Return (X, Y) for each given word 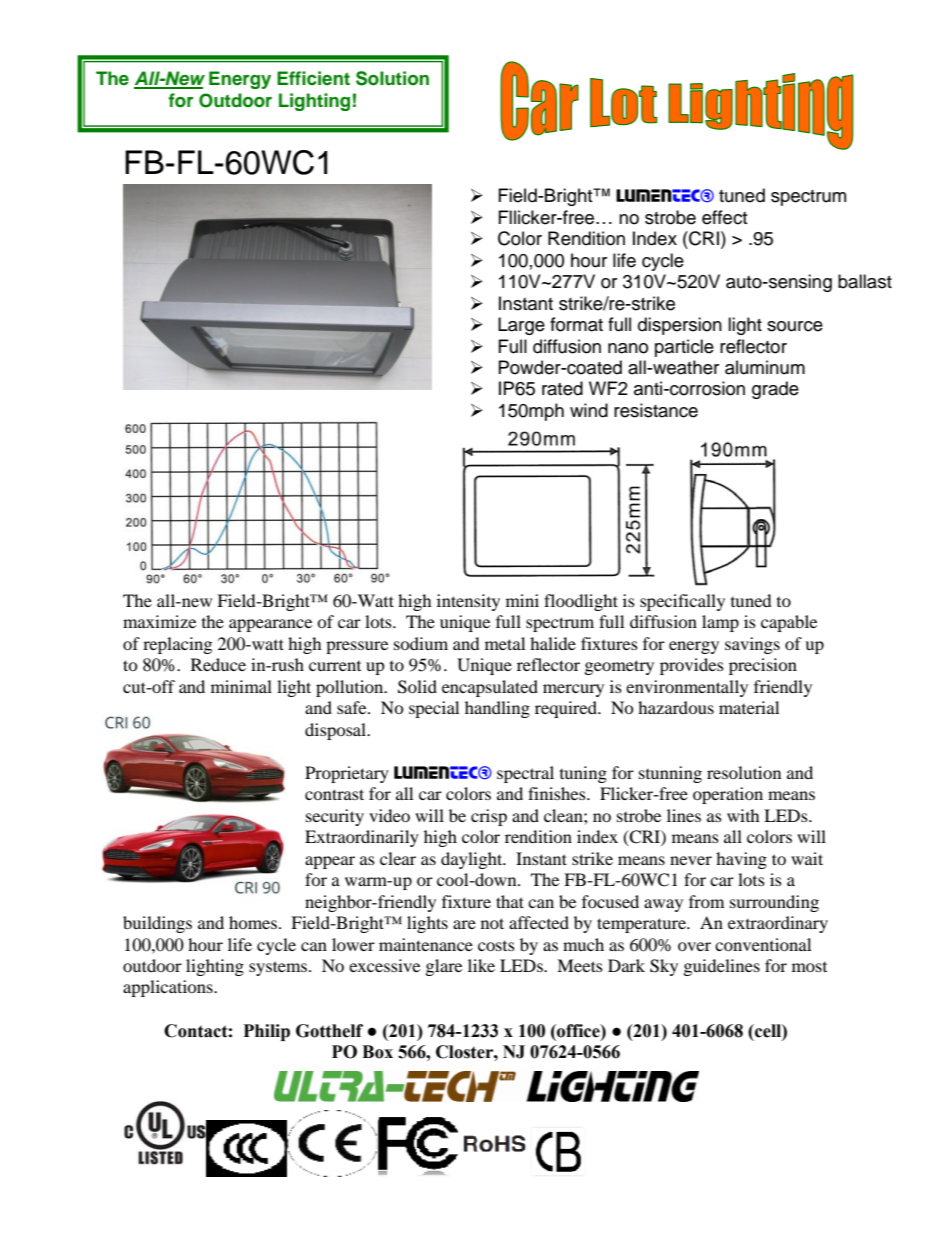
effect (724, 217)
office (578, 1031)
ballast (865, 281)
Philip (267, 1032)
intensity (468, 602)
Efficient (313, 78)
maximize (159, 621)
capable (789, 623)
